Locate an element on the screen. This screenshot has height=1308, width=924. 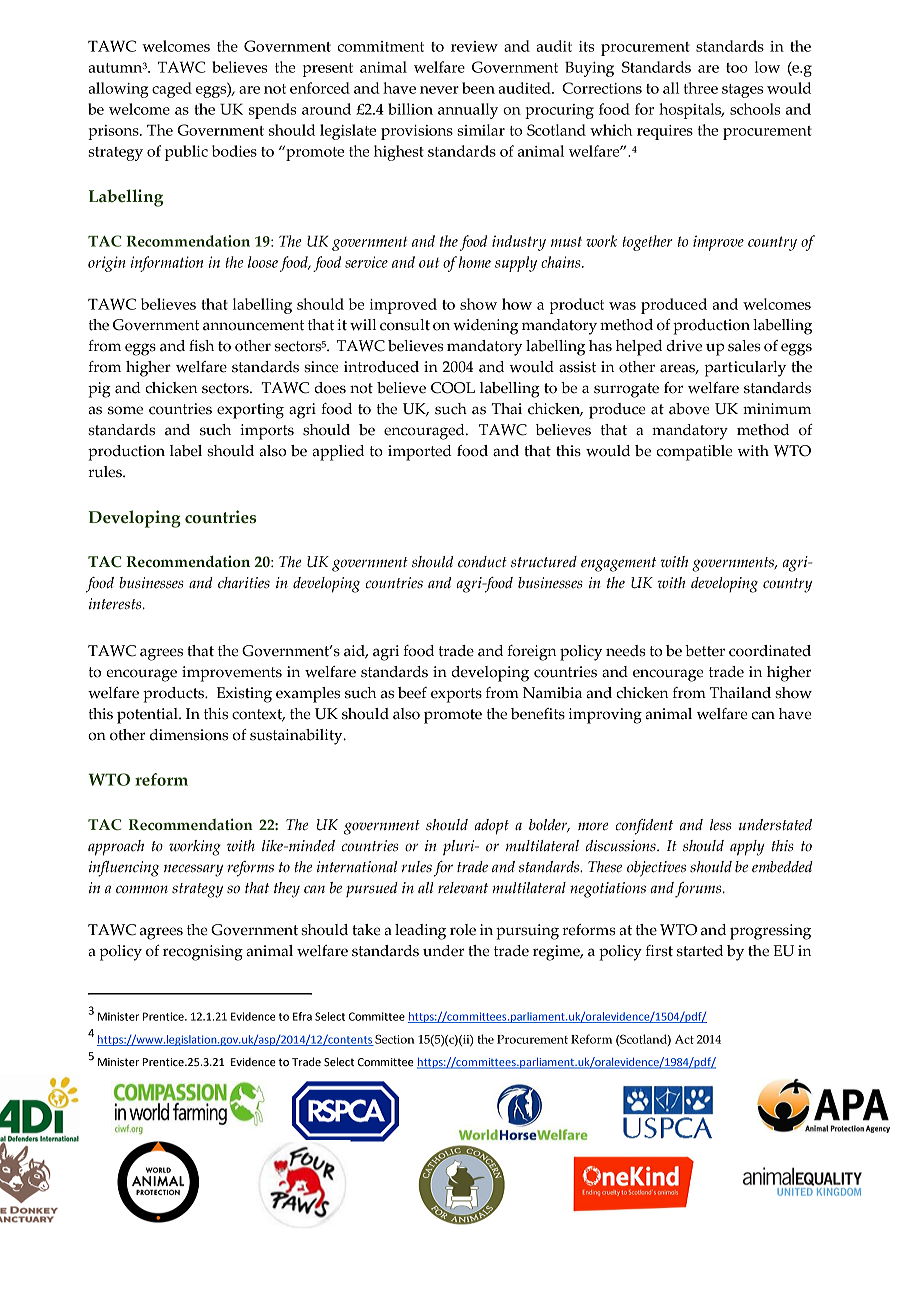
never is located at coordinates (439, 90).
